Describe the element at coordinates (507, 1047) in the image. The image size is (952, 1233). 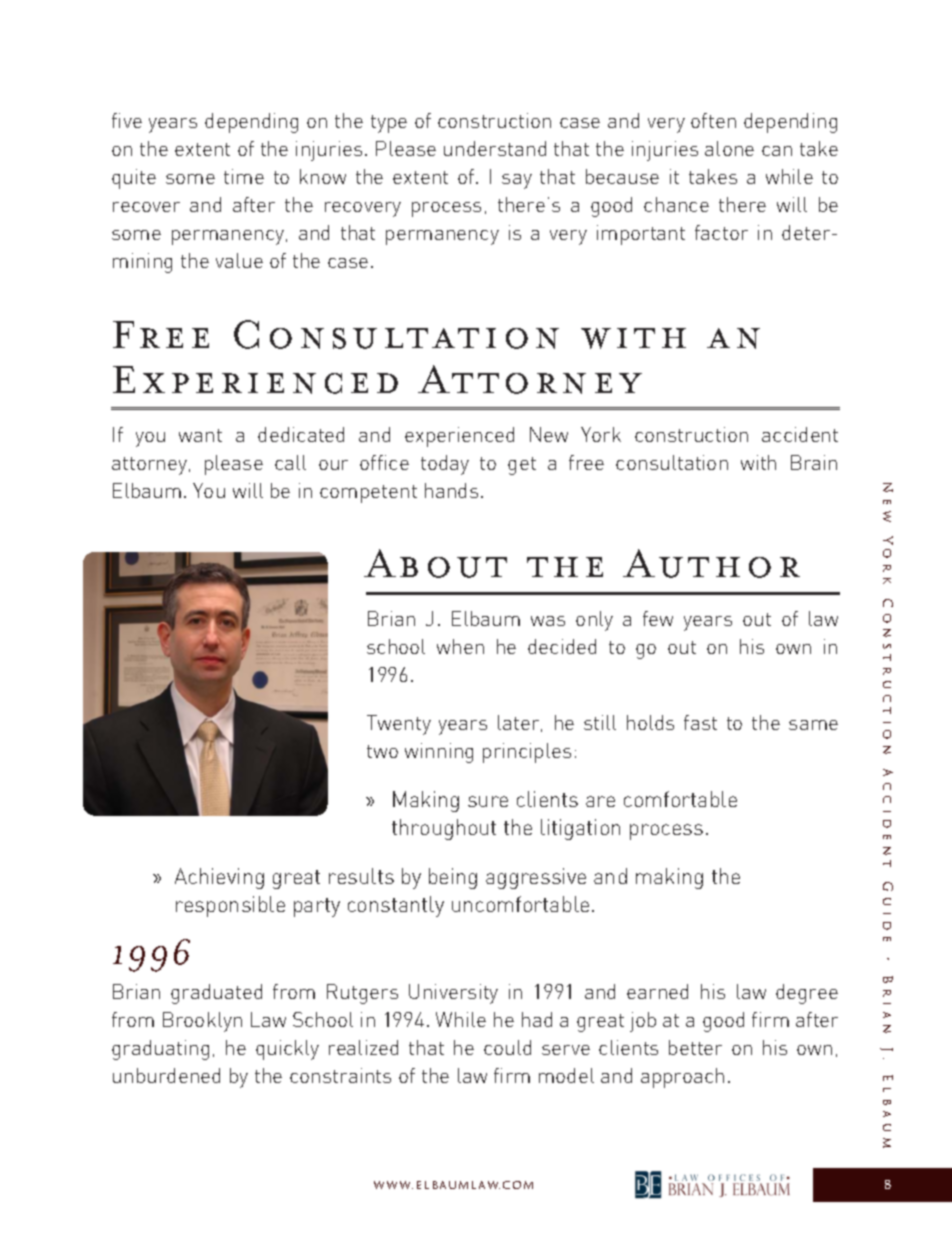
I see `could` at that location.
